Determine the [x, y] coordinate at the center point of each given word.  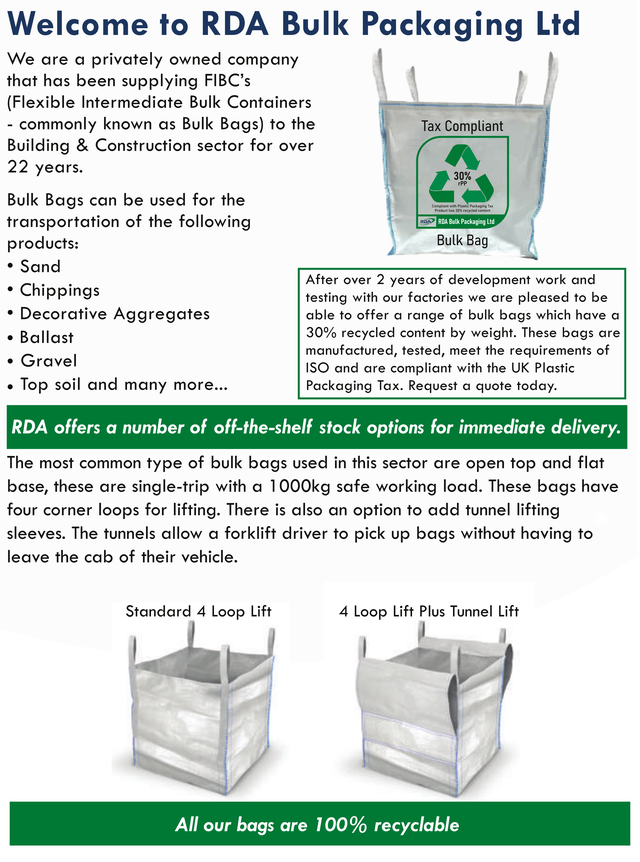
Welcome [77, 23]
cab [98, 556]
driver [305, 532]
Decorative [64, 313]
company [263, 62]
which [553, 314]
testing [326, 298]
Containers [269, 101]
